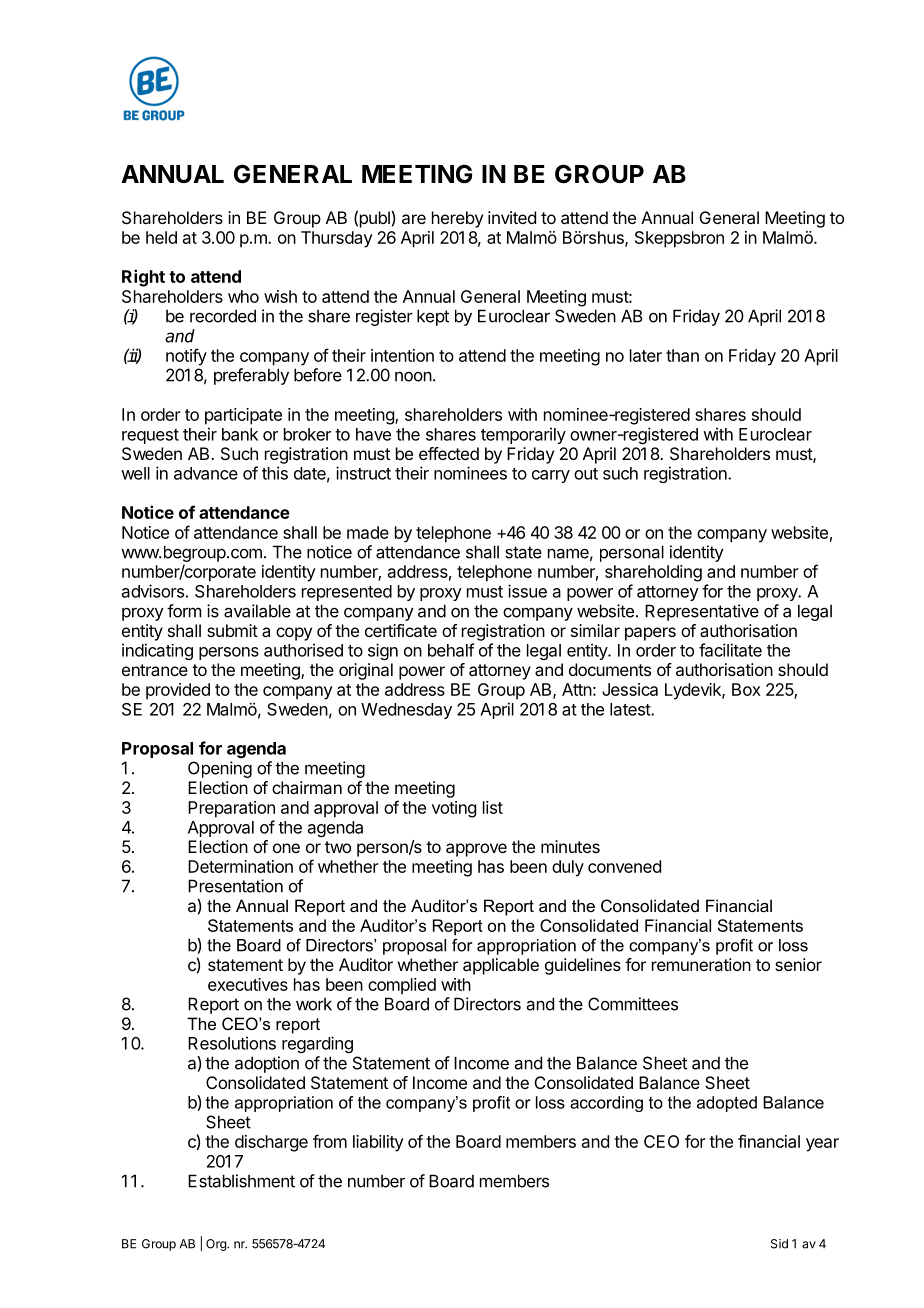  I want to click on Box, so click(746, 689).
